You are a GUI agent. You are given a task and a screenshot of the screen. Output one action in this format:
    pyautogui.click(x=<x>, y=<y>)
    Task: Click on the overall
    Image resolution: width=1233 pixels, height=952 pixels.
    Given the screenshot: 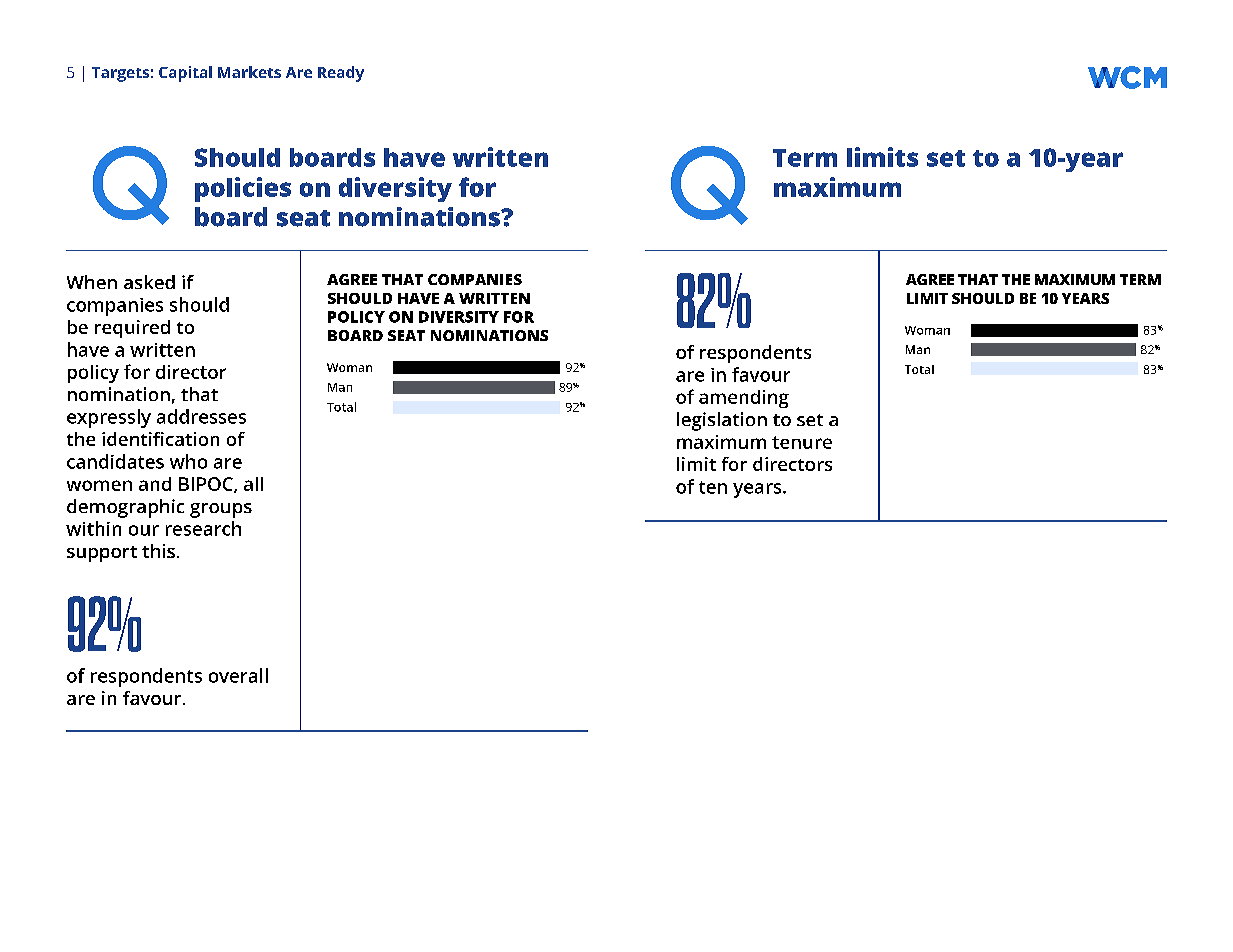 What is the action you would take?
    pyautogui.click(x=238, y=675)
